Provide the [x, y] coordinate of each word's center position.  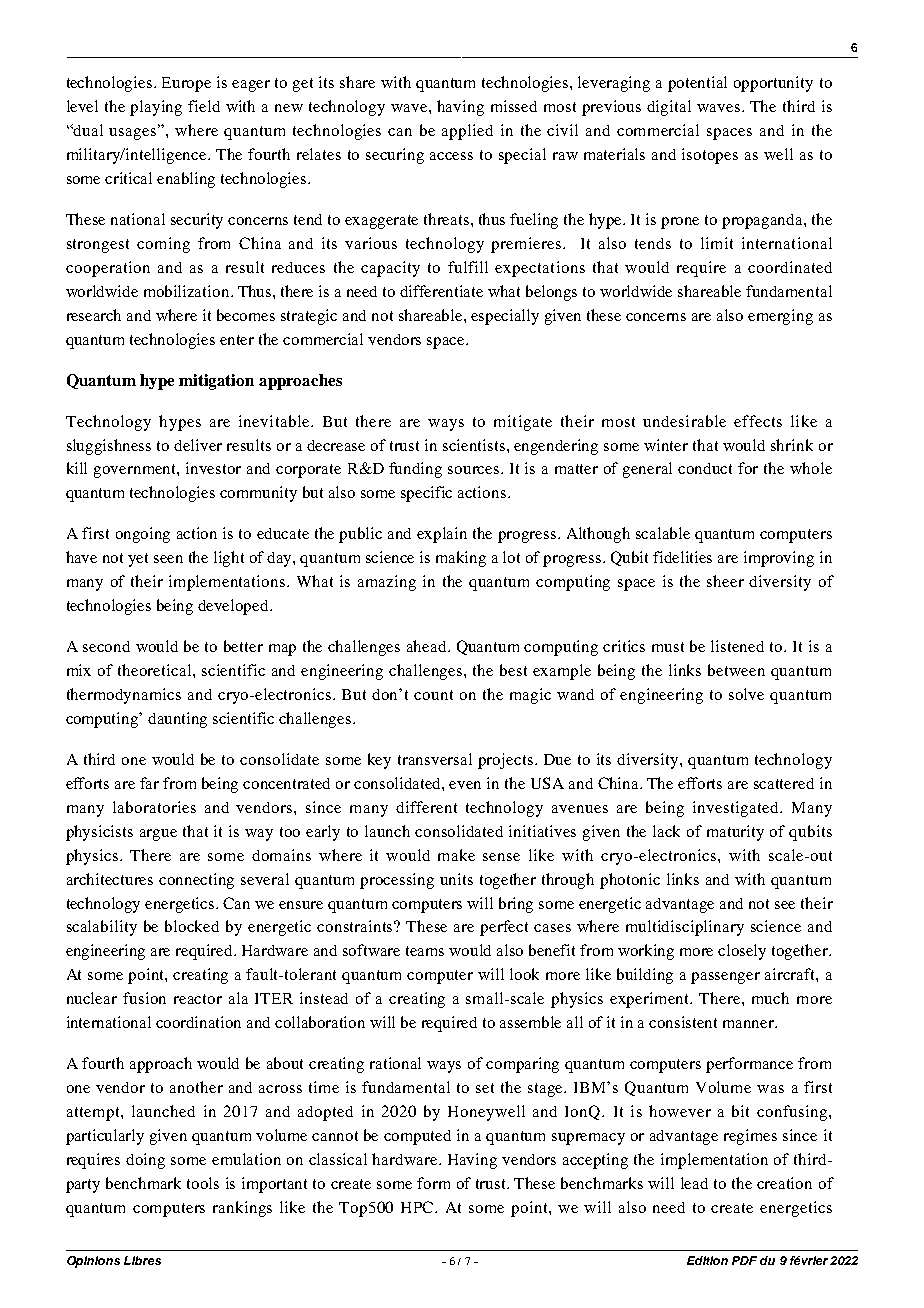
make [456, 855]
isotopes [710, 156]
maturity [735, 833]
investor [213, 468]
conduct [705, 468]
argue [158, 835]
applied [467, 132]
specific [426, 494]
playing [156, 108]
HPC [419, 1207]
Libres [142, 1260]
